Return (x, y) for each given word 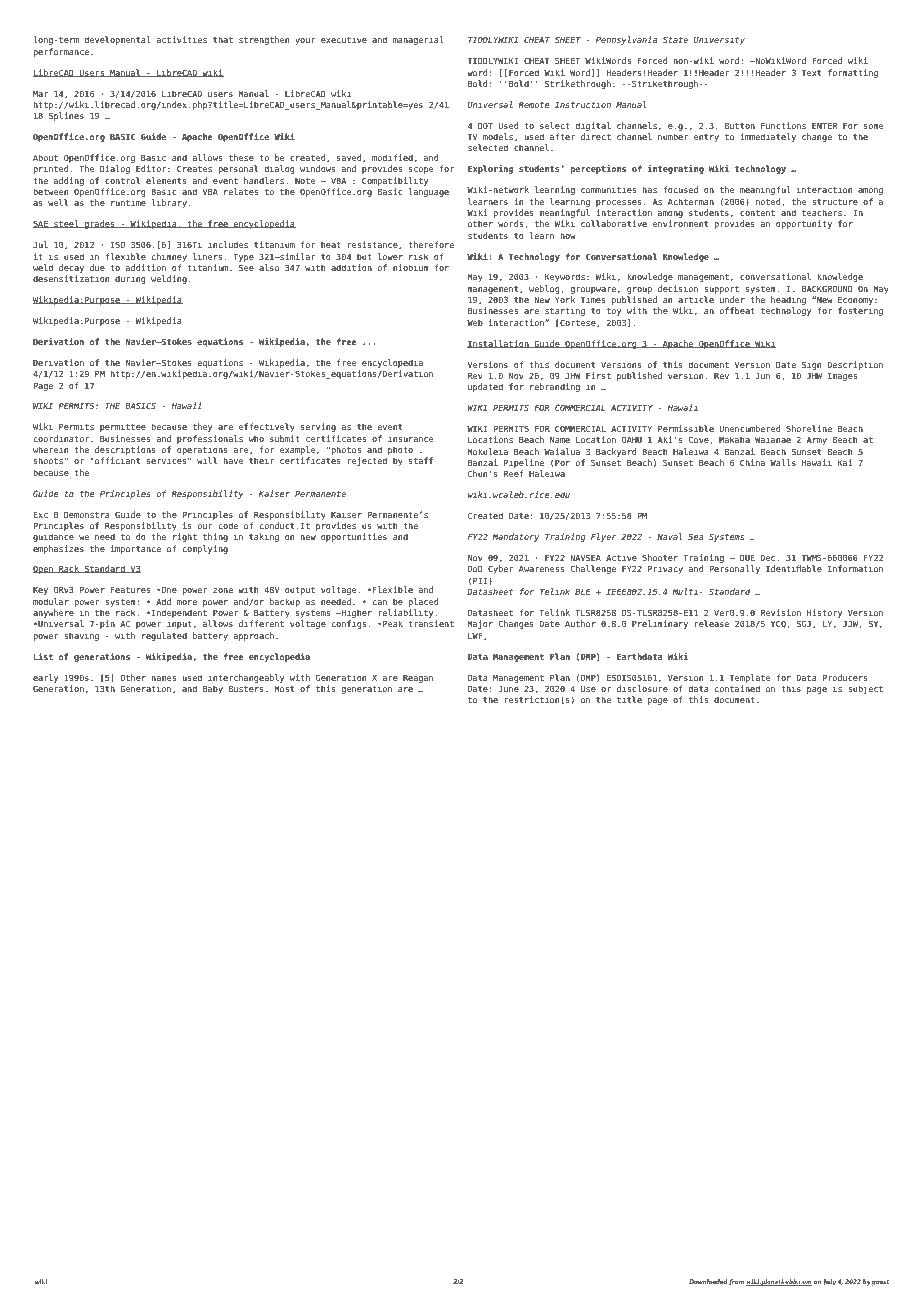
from (736, 1282)
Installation (499, 344)
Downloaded (708, 1281)
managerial (418, 40)
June (508, 688)
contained (737, 688)
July (829, 1282)
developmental (117, 40)
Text (811, 72)
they (202, 427)
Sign (811, 365)
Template (750, 678)
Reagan (418, 678)
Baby (213, 689)
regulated (164, 636)
